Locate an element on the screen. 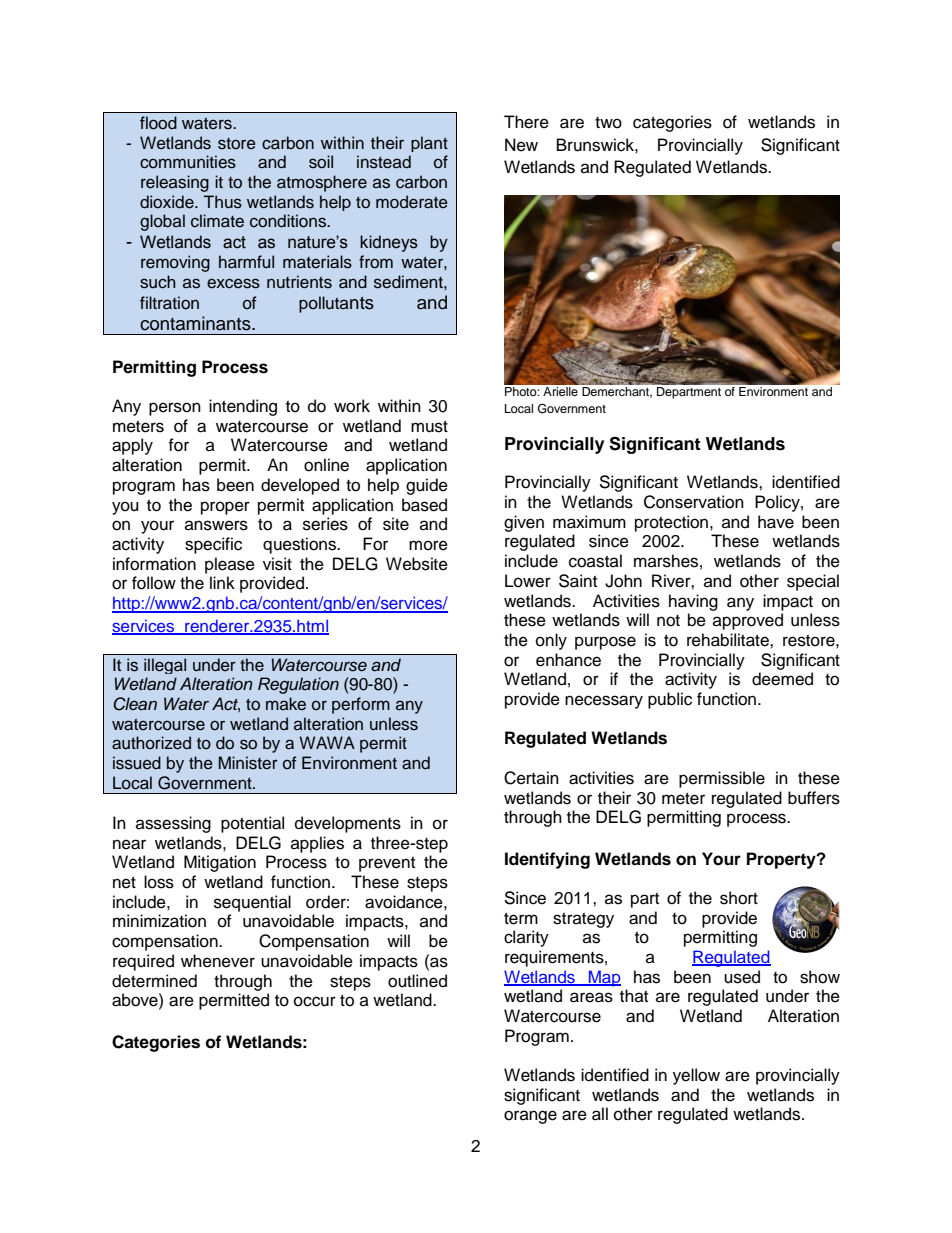 Image resolution: width=952 pixels, height=1233 pixels. permissible is located at coordinates (722, 779).
